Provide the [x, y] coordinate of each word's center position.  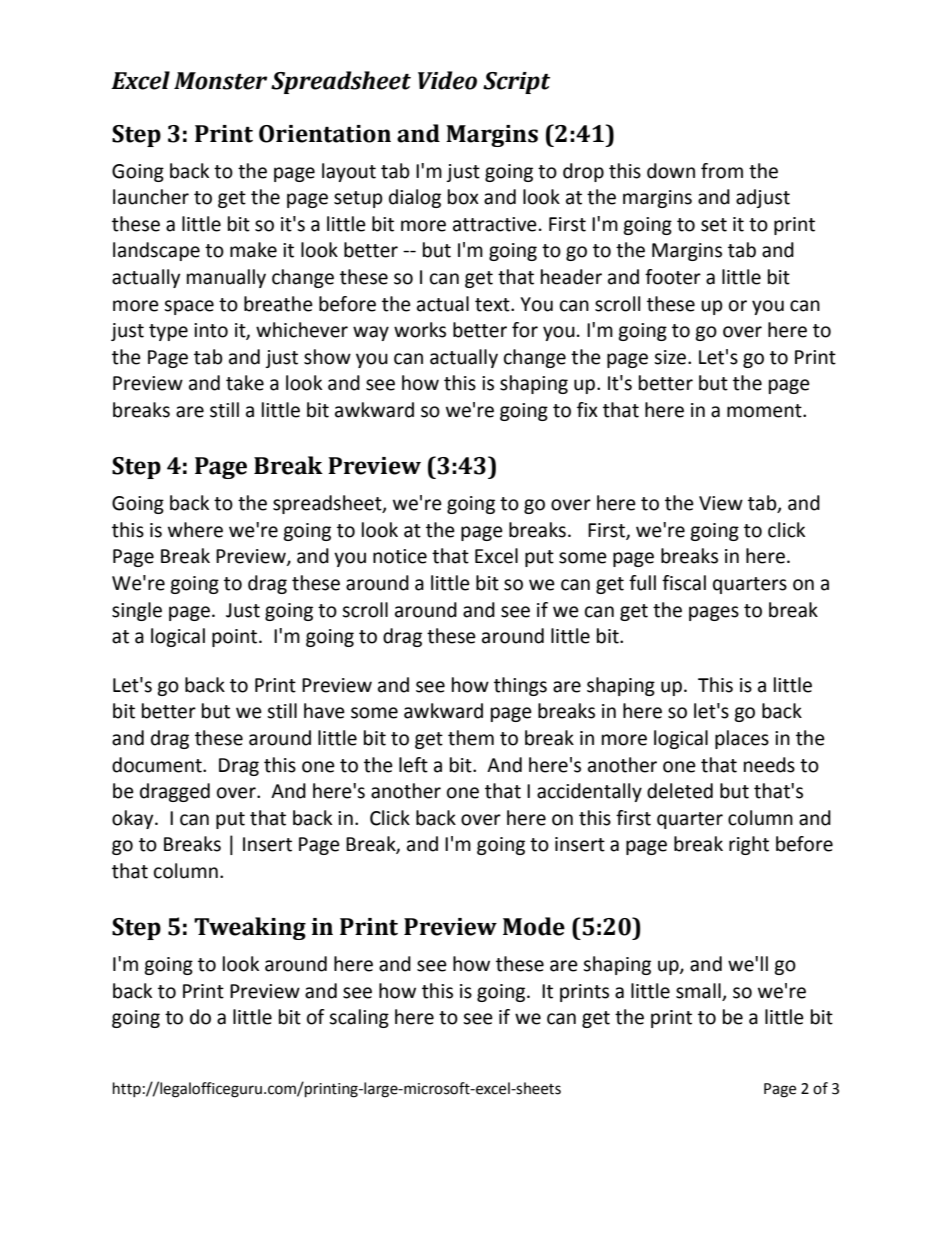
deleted [680, 791]
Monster [220, 81]
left [413, 765]
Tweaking [250, 928]
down [671, 171]
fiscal [684, 583]
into [211, 330]
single [137, 611]
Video [447, 80]
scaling [359, 1018]
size [671, 357]
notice [400, 556]
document [158, 765]
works [420, 330]
